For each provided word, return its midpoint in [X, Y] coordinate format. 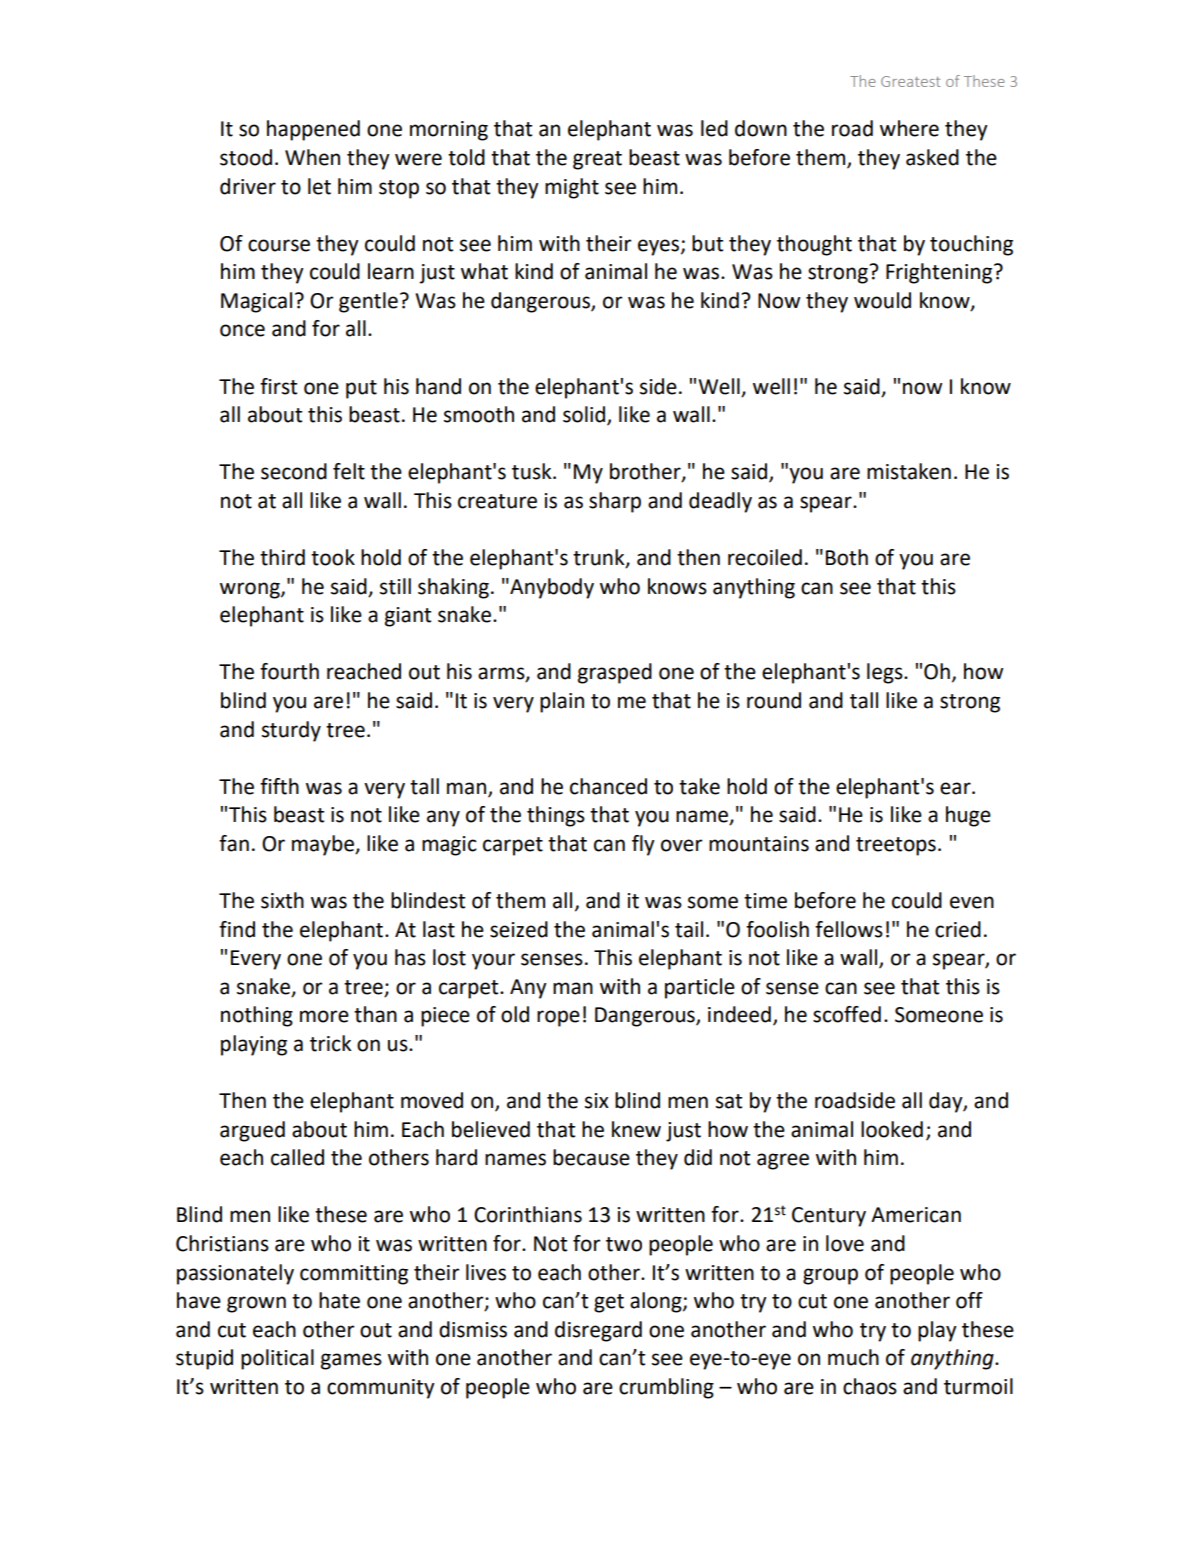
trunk [600, 558]
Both [847, 557]
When [312, 157]
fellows [849, 929]
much [853, 1357]
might [572, 188]
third [282, 557]
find [237, 929]
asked [932, 157]
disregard [598, 1331]
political [277, 1359]
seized [519, 929]
